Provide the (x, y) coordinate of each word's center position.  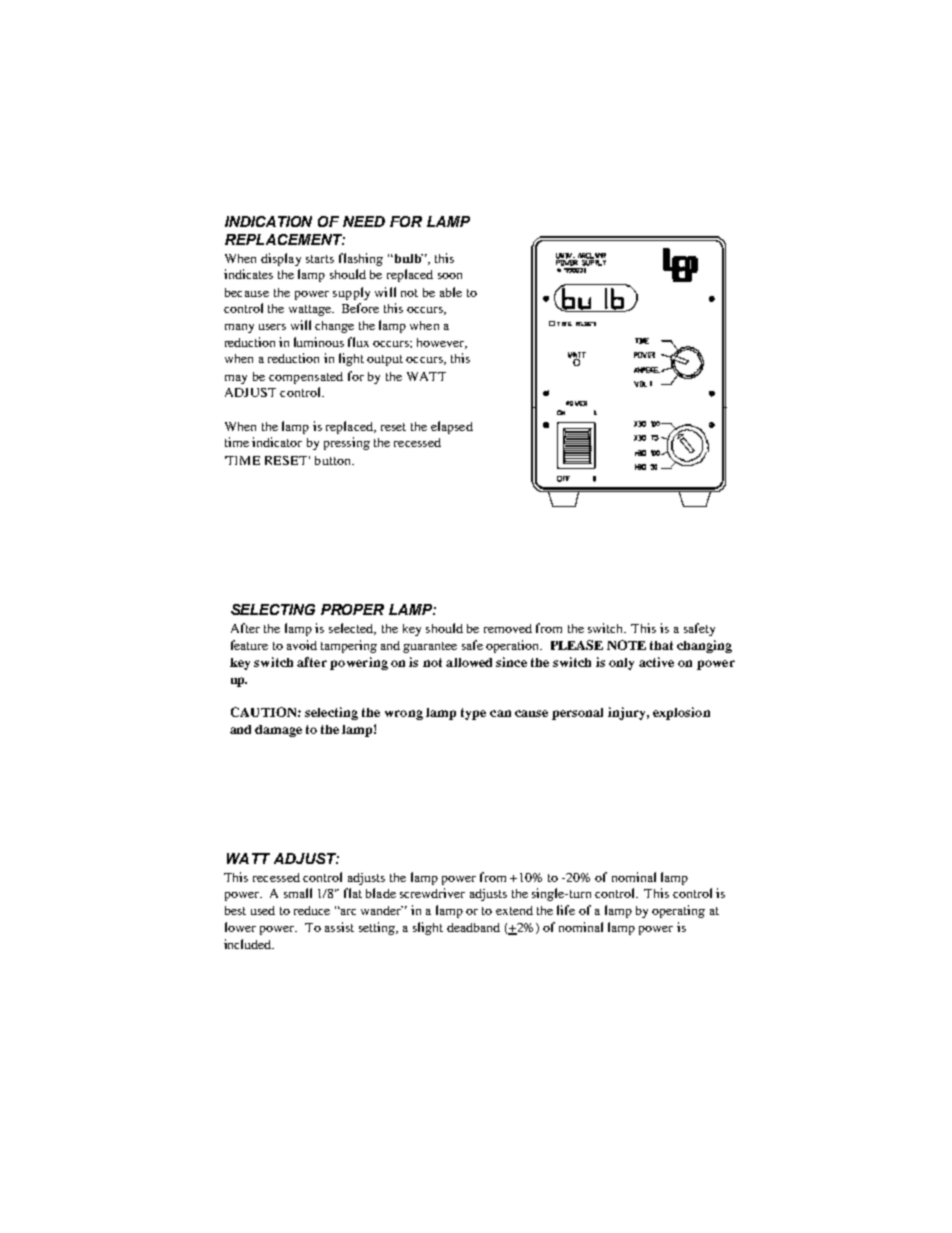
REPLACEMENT (285, 239)
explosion (681, 713)
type (473, 714)
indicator (277, 442)
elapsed (452, 427)
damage (278, 731)
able (451, 292)
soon (450, 276)
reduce (312, 910)
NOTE (626, 645)
